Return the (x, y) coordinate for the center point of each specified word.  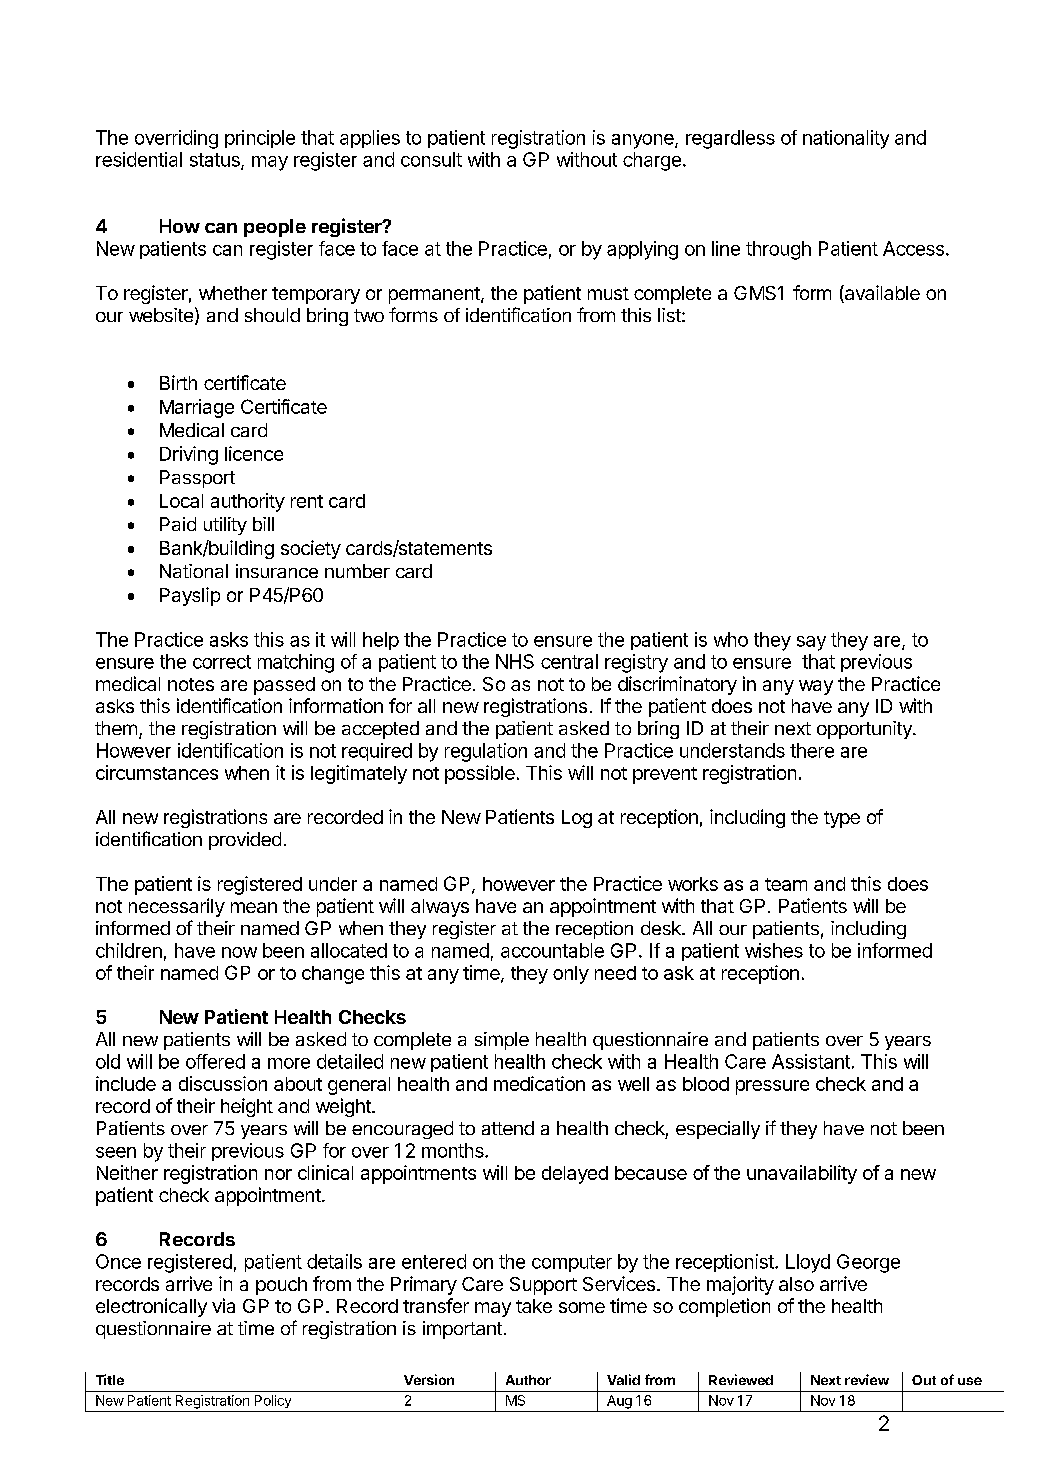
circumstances (157, 772)
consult (431, 159)
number (357, 571)
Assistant (811, 1061)
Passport (197, 479)
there (812, 750)
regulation (486, 752)
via (223, 1305)
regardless (730, 139)
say (811, 643)
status (216, 161)
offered (215, 1061)
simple (502, 1041)
